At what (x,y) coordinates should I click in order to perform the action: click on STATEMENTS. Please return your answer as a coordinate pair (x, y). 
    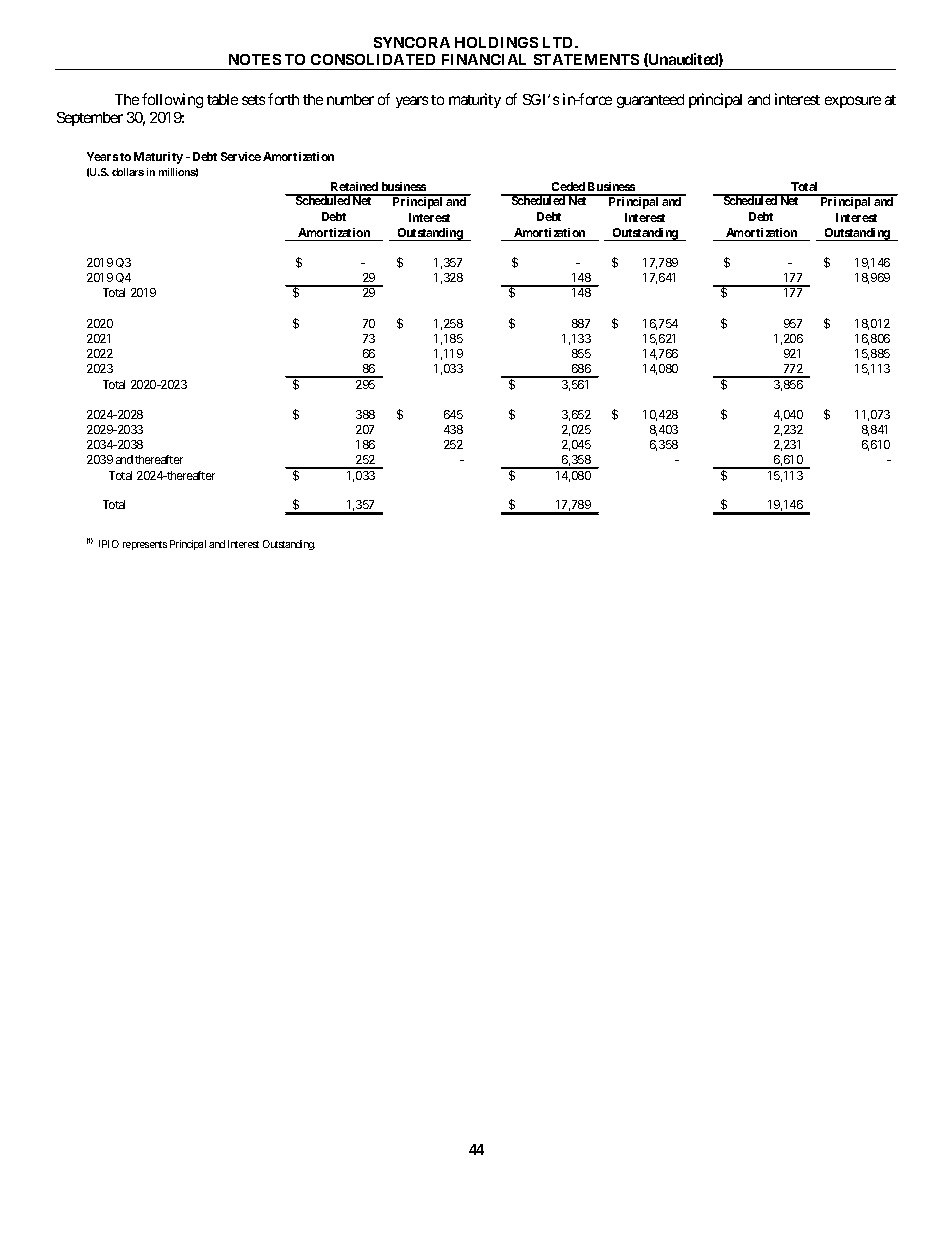
    Looking at the image, I should click on (586, 59).
